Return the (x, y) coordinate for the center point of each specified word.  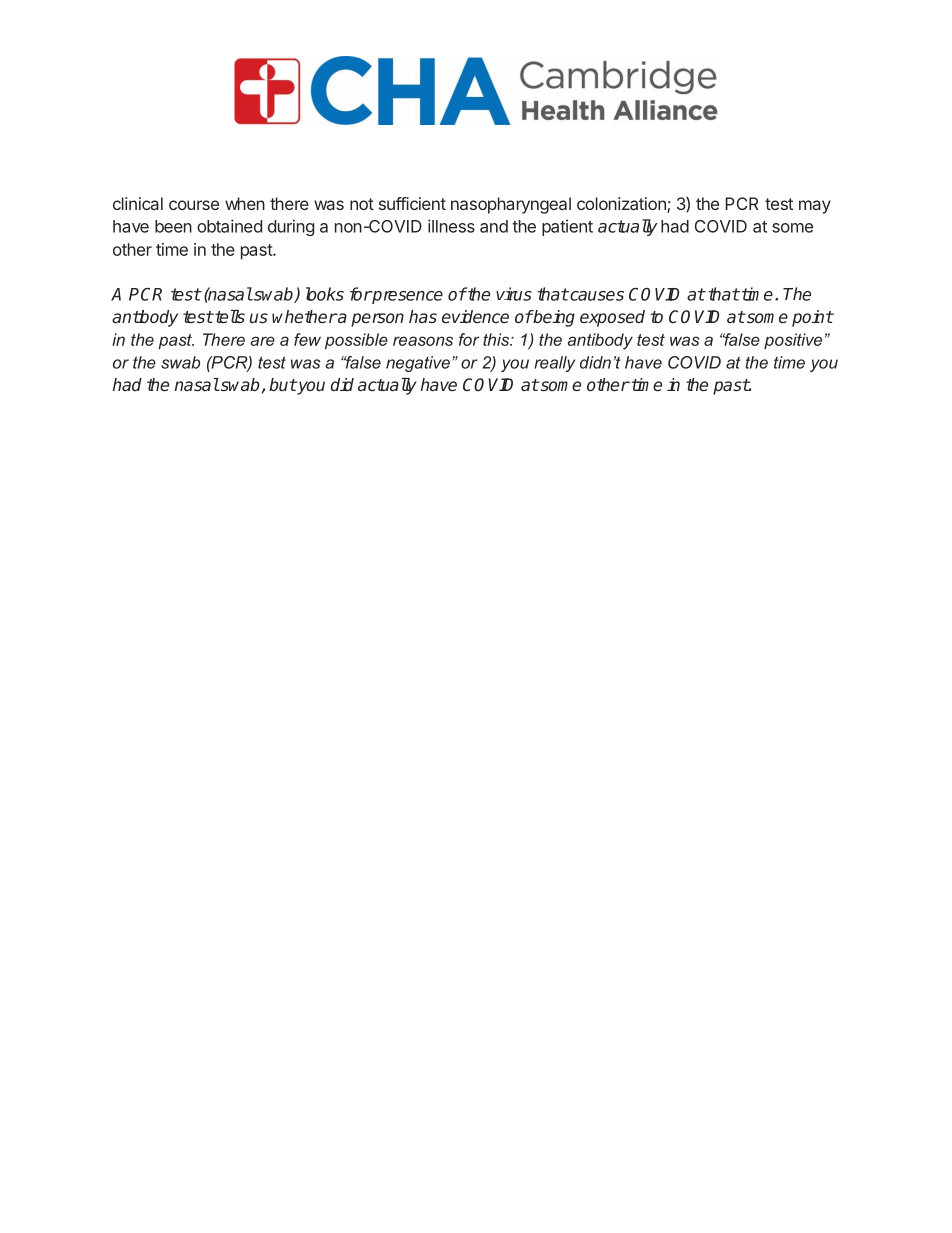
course (194, 205)
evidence (475, 316)
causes (596, 296)
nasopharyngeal (511, 205)
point (812, 318)
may (815, 207)
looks (325, 294)
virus (514, 294)
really (554, 364)
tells (229, 317)
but (283, 385)
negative (418, 364)
